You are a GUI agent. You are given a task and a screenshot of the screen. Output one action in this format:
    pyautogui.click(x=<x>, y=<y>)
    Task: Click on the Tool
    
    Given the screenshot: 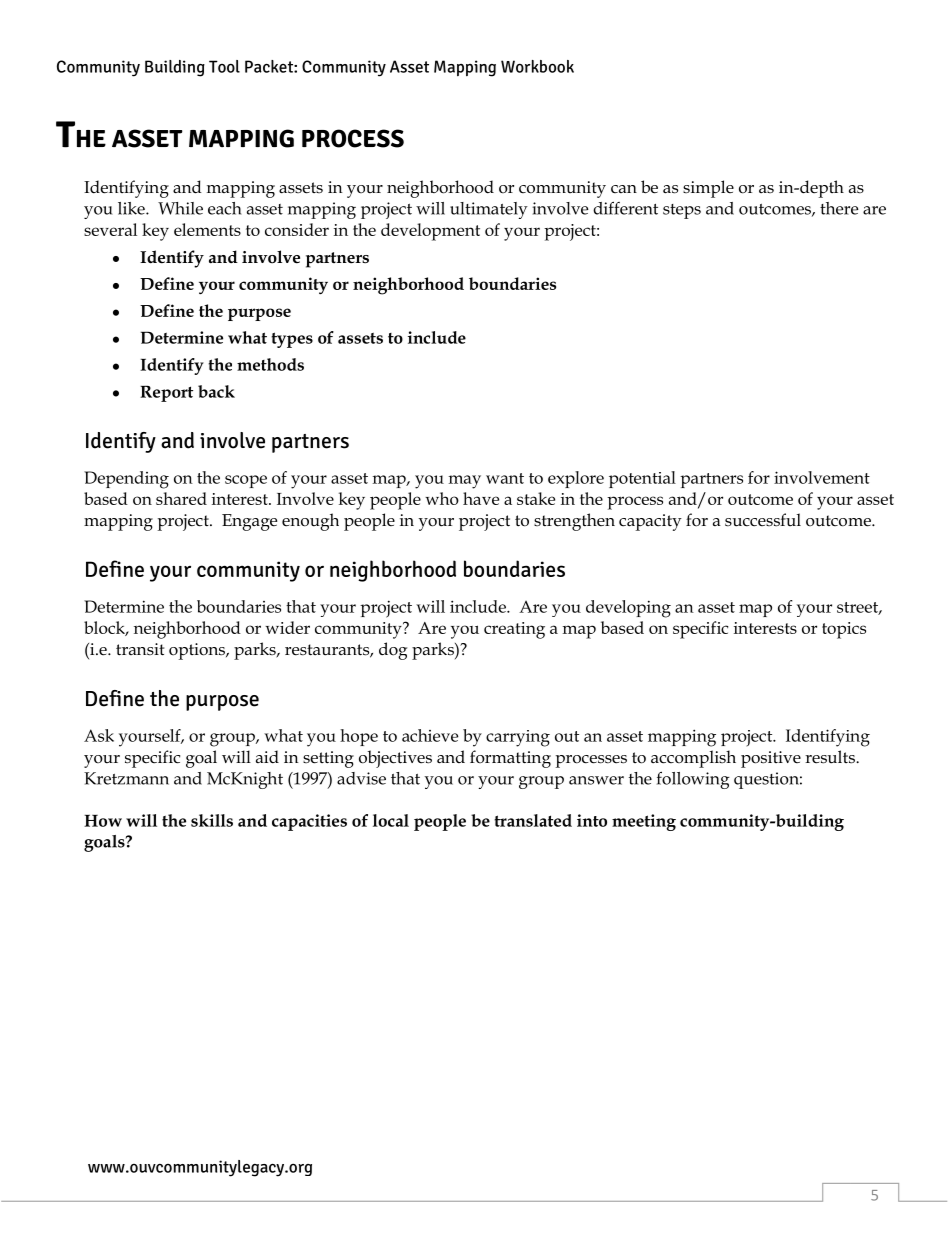 What is the action you would take?
    pyautogui.click(x=224, y=66)
